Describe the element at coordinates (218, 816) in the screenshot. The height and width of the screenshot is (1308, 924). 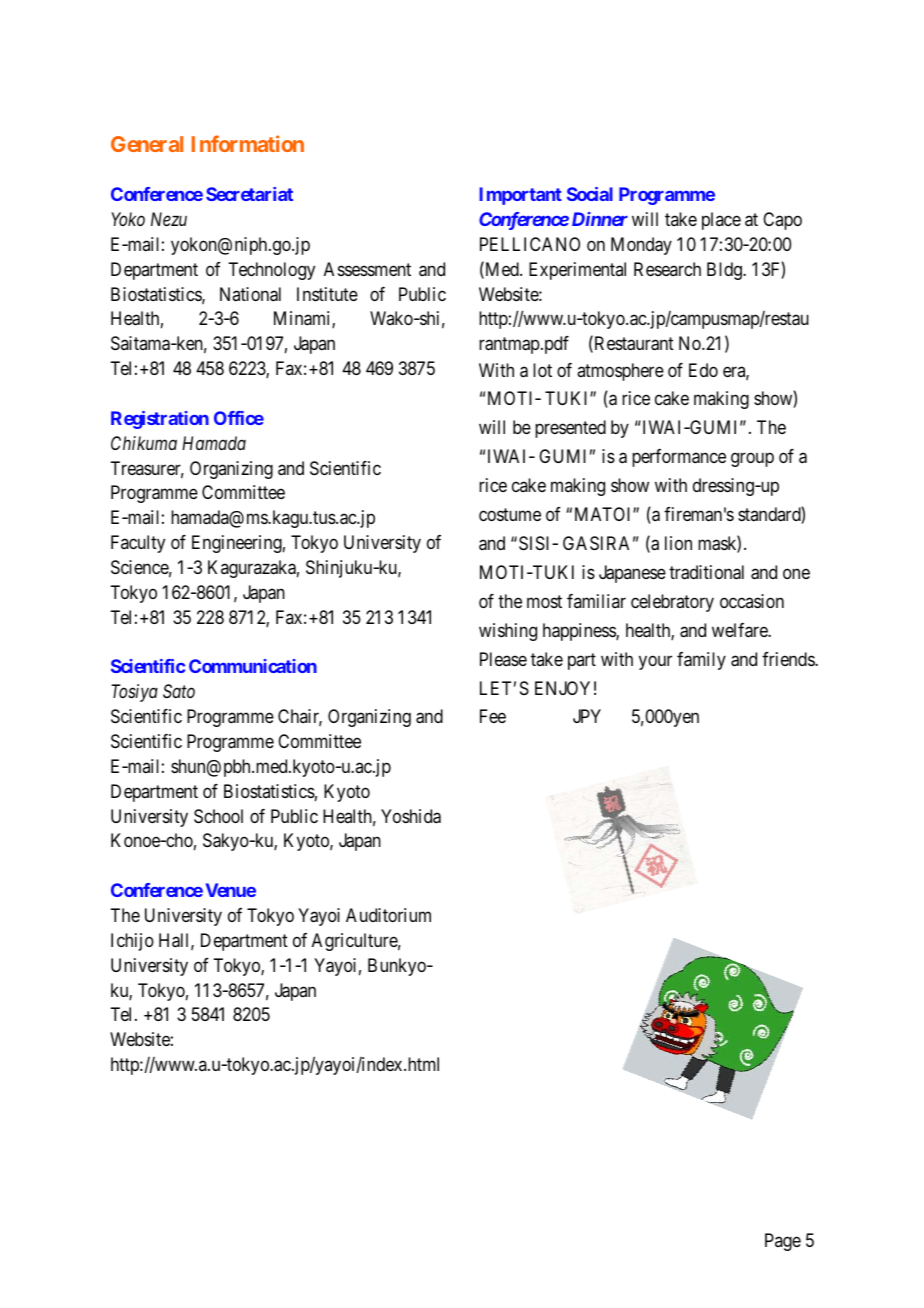
I see `School` at that location.
